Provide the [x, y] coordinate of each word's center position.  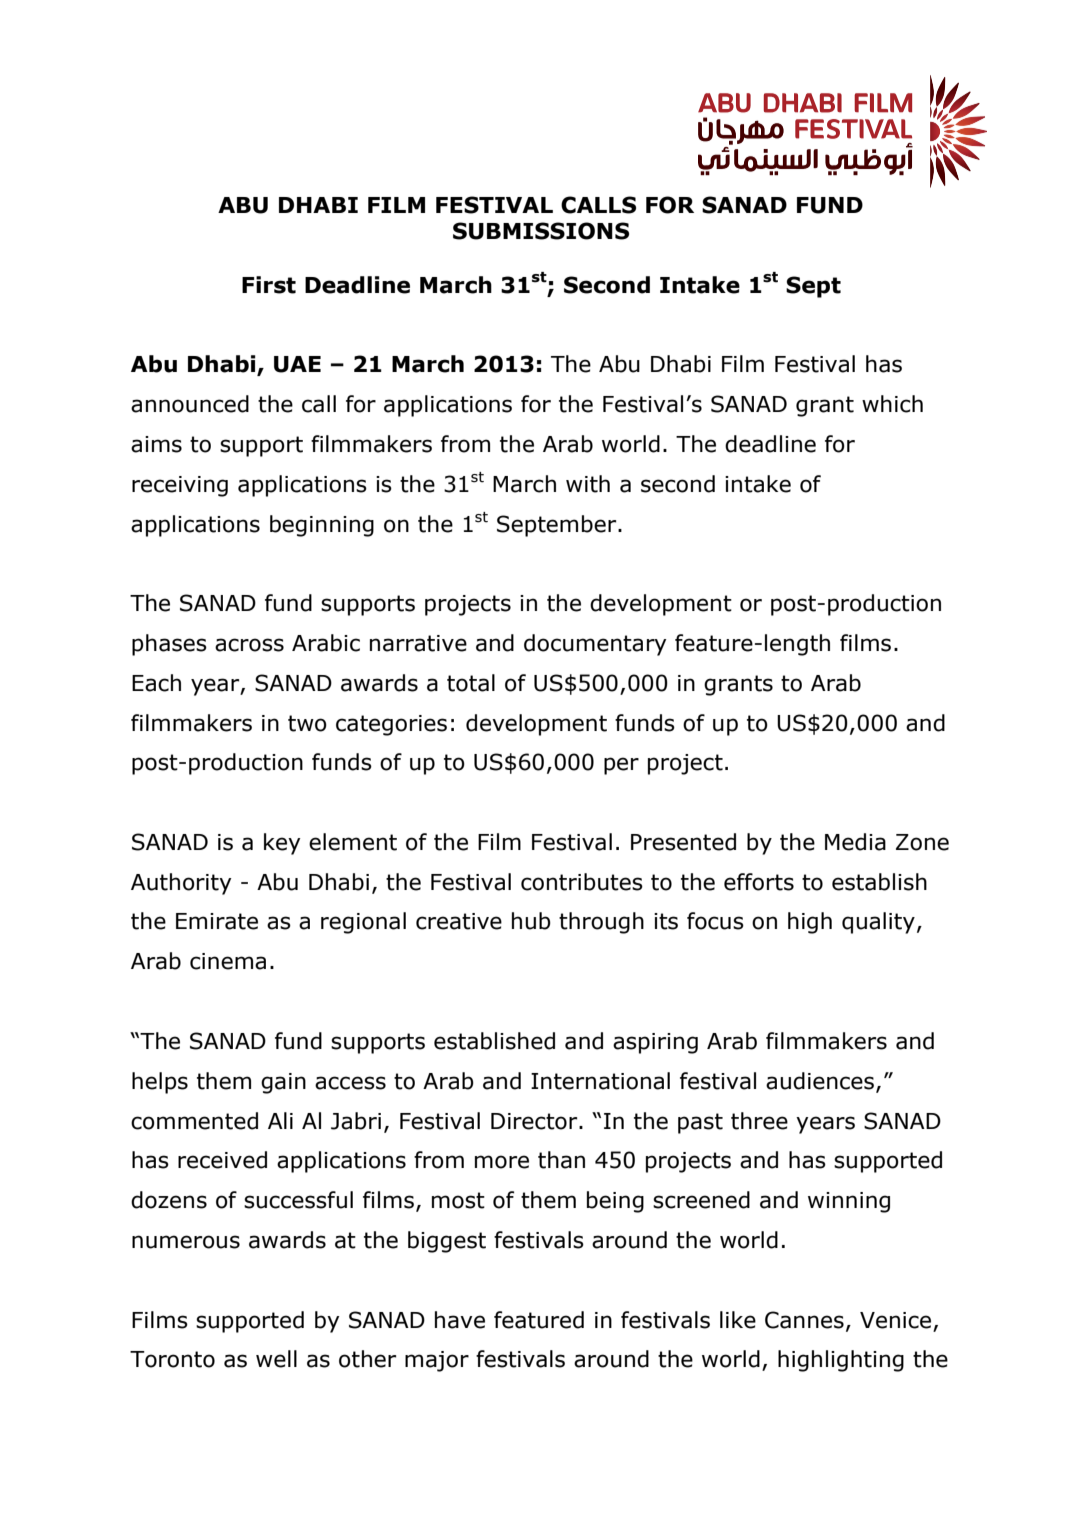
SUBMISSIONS [541, 231]
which [892, 404]
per [621, 766]
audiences [821, 1082]
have [460, 1320]
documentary [595, 645]
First [269, 285]
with [588, 484]
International [600, 1081]
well [276, 1359]
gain [283, 1083]
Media [855, 842]
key [282, 844]
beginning [322, 526]
